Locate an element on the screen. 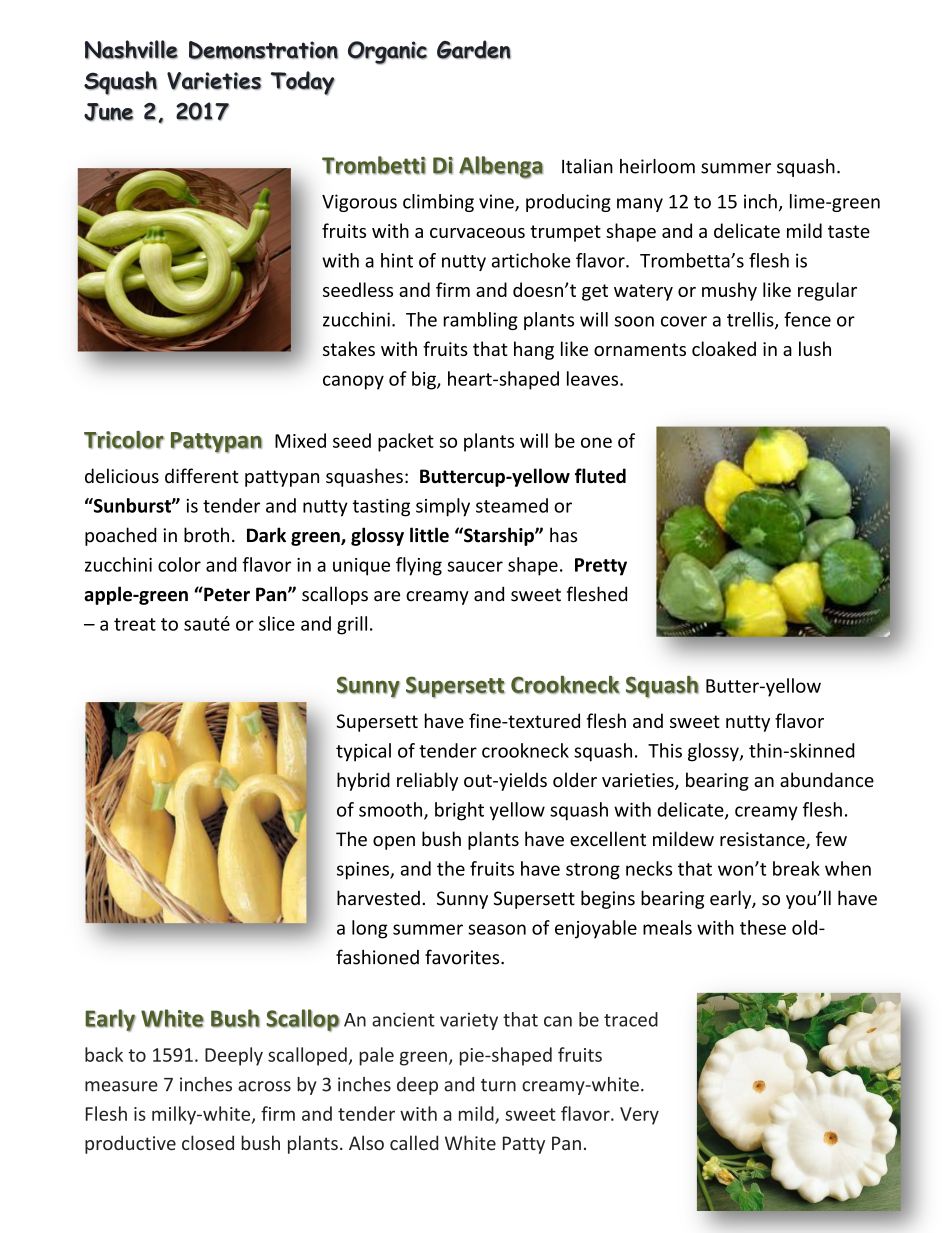 The image size is (952, 1233). turn is located at coordinates (498, 1085).
